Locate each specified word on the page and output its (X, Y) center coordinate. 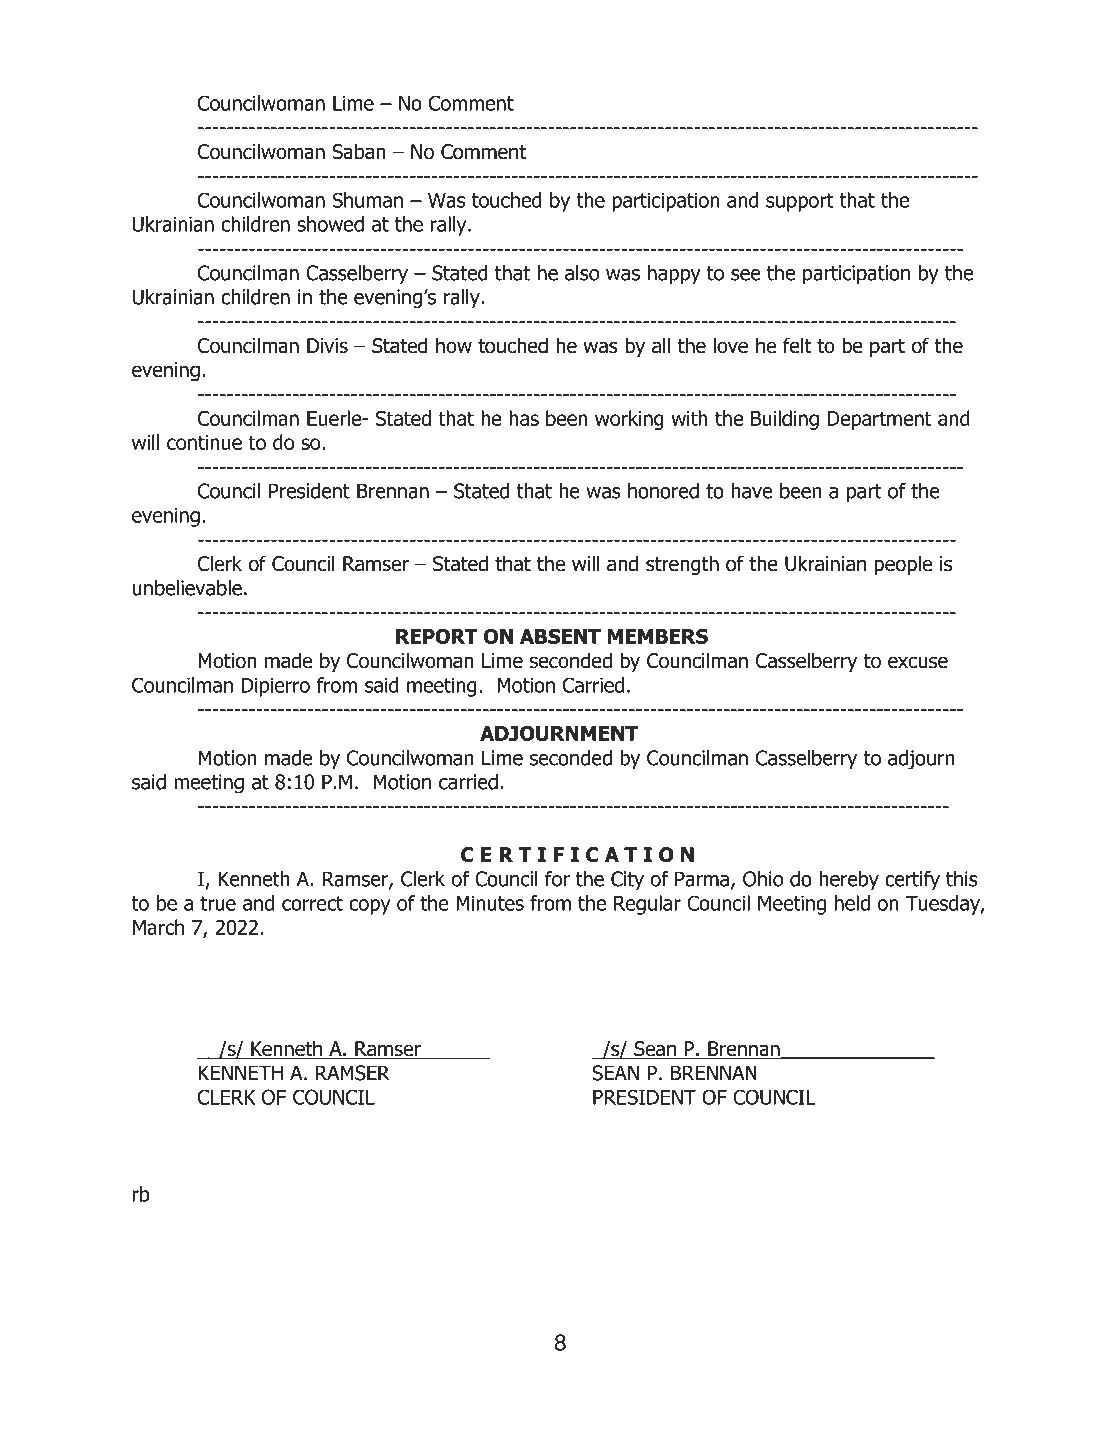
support (799, 202)
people (903, 565)
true (218, 903)
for (557, 879)
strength (682, 565)
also (582, 273)
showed (330, 224)
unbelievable (187, 588)
